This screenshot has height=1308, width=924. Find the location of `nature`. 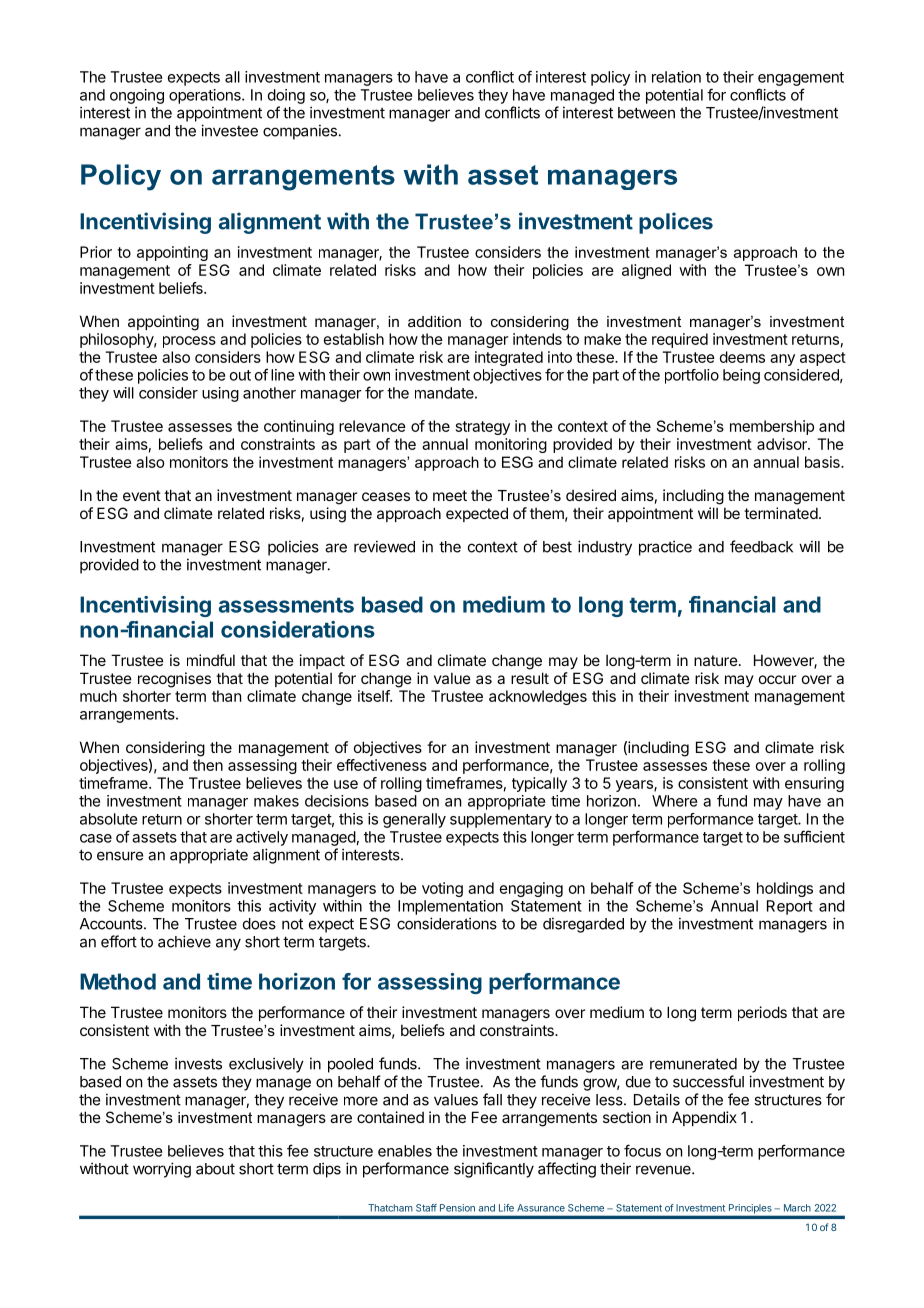

nature is located at coordinates (716, 660).
